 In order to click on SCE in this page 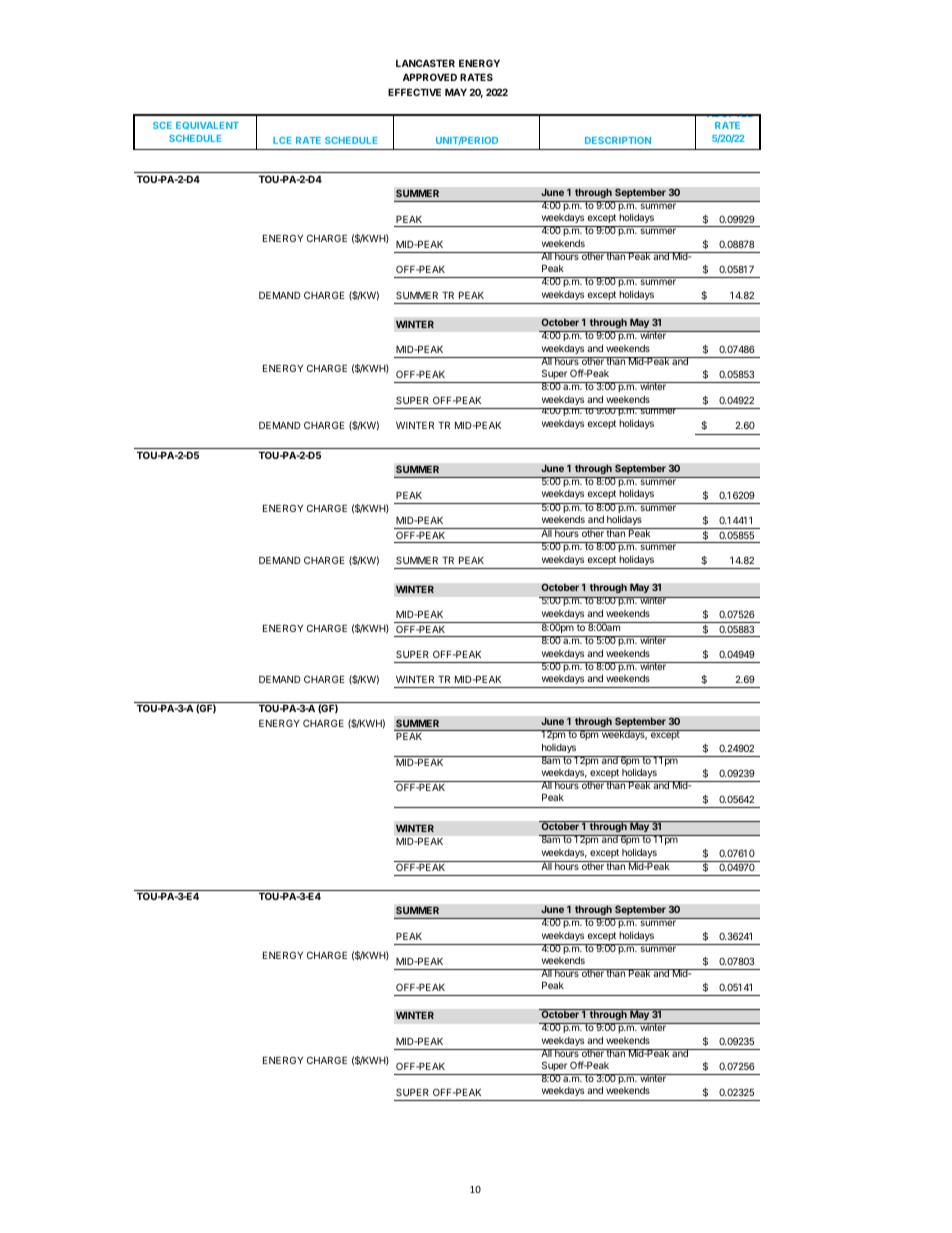, I will do `click(162, 125)`.
